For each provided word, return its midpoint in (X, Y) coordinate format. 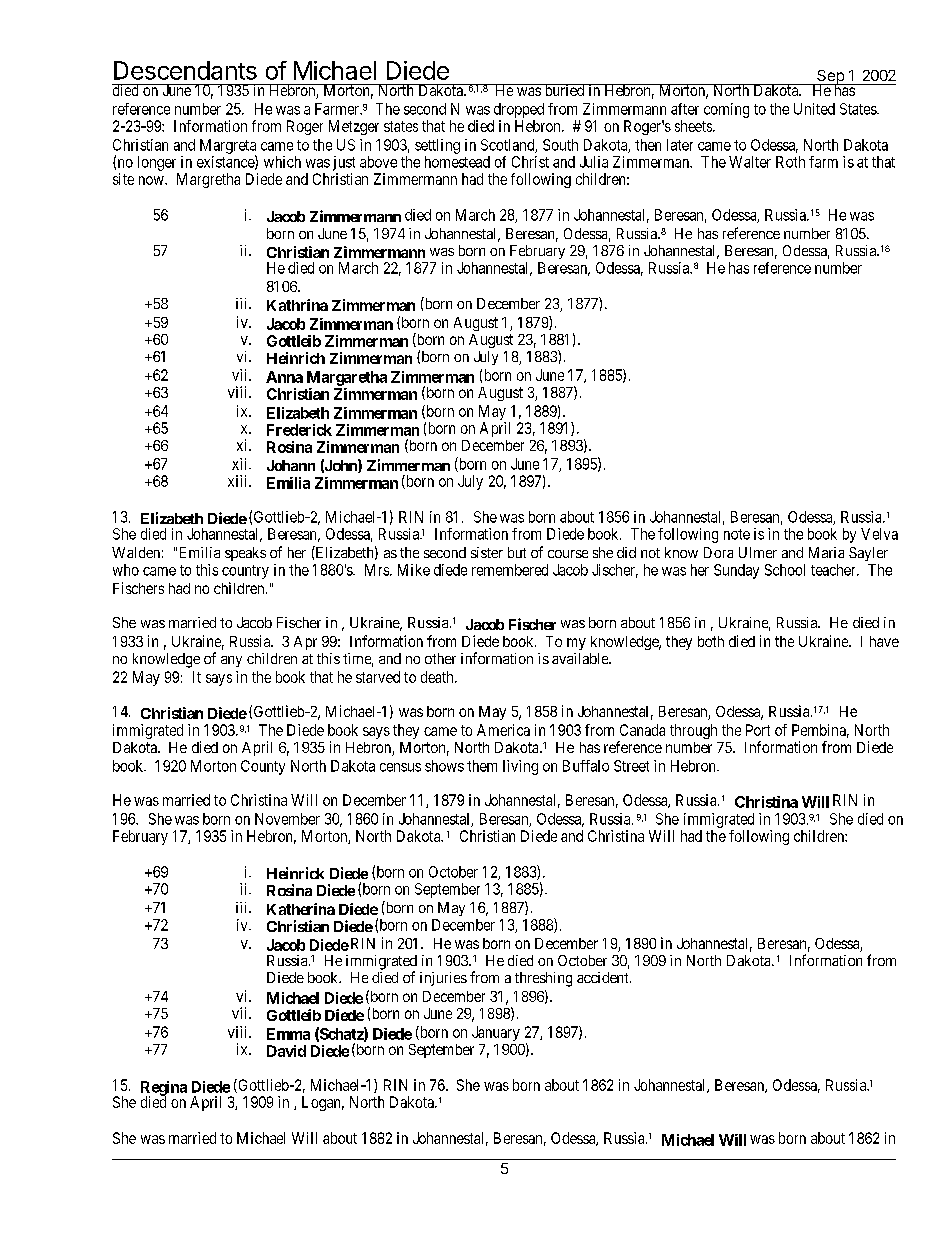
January (496, 1033)
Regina (164, 1089)
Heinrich (296, 358)
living (520, 767)
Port (758, 730)
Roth (790, 162)
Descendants (185, 70)
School (785, 570)
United (814, 109)
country (245, 572)
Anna (284, 377)
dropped (519, 110)
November (287, 819)
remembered (510, 570)
